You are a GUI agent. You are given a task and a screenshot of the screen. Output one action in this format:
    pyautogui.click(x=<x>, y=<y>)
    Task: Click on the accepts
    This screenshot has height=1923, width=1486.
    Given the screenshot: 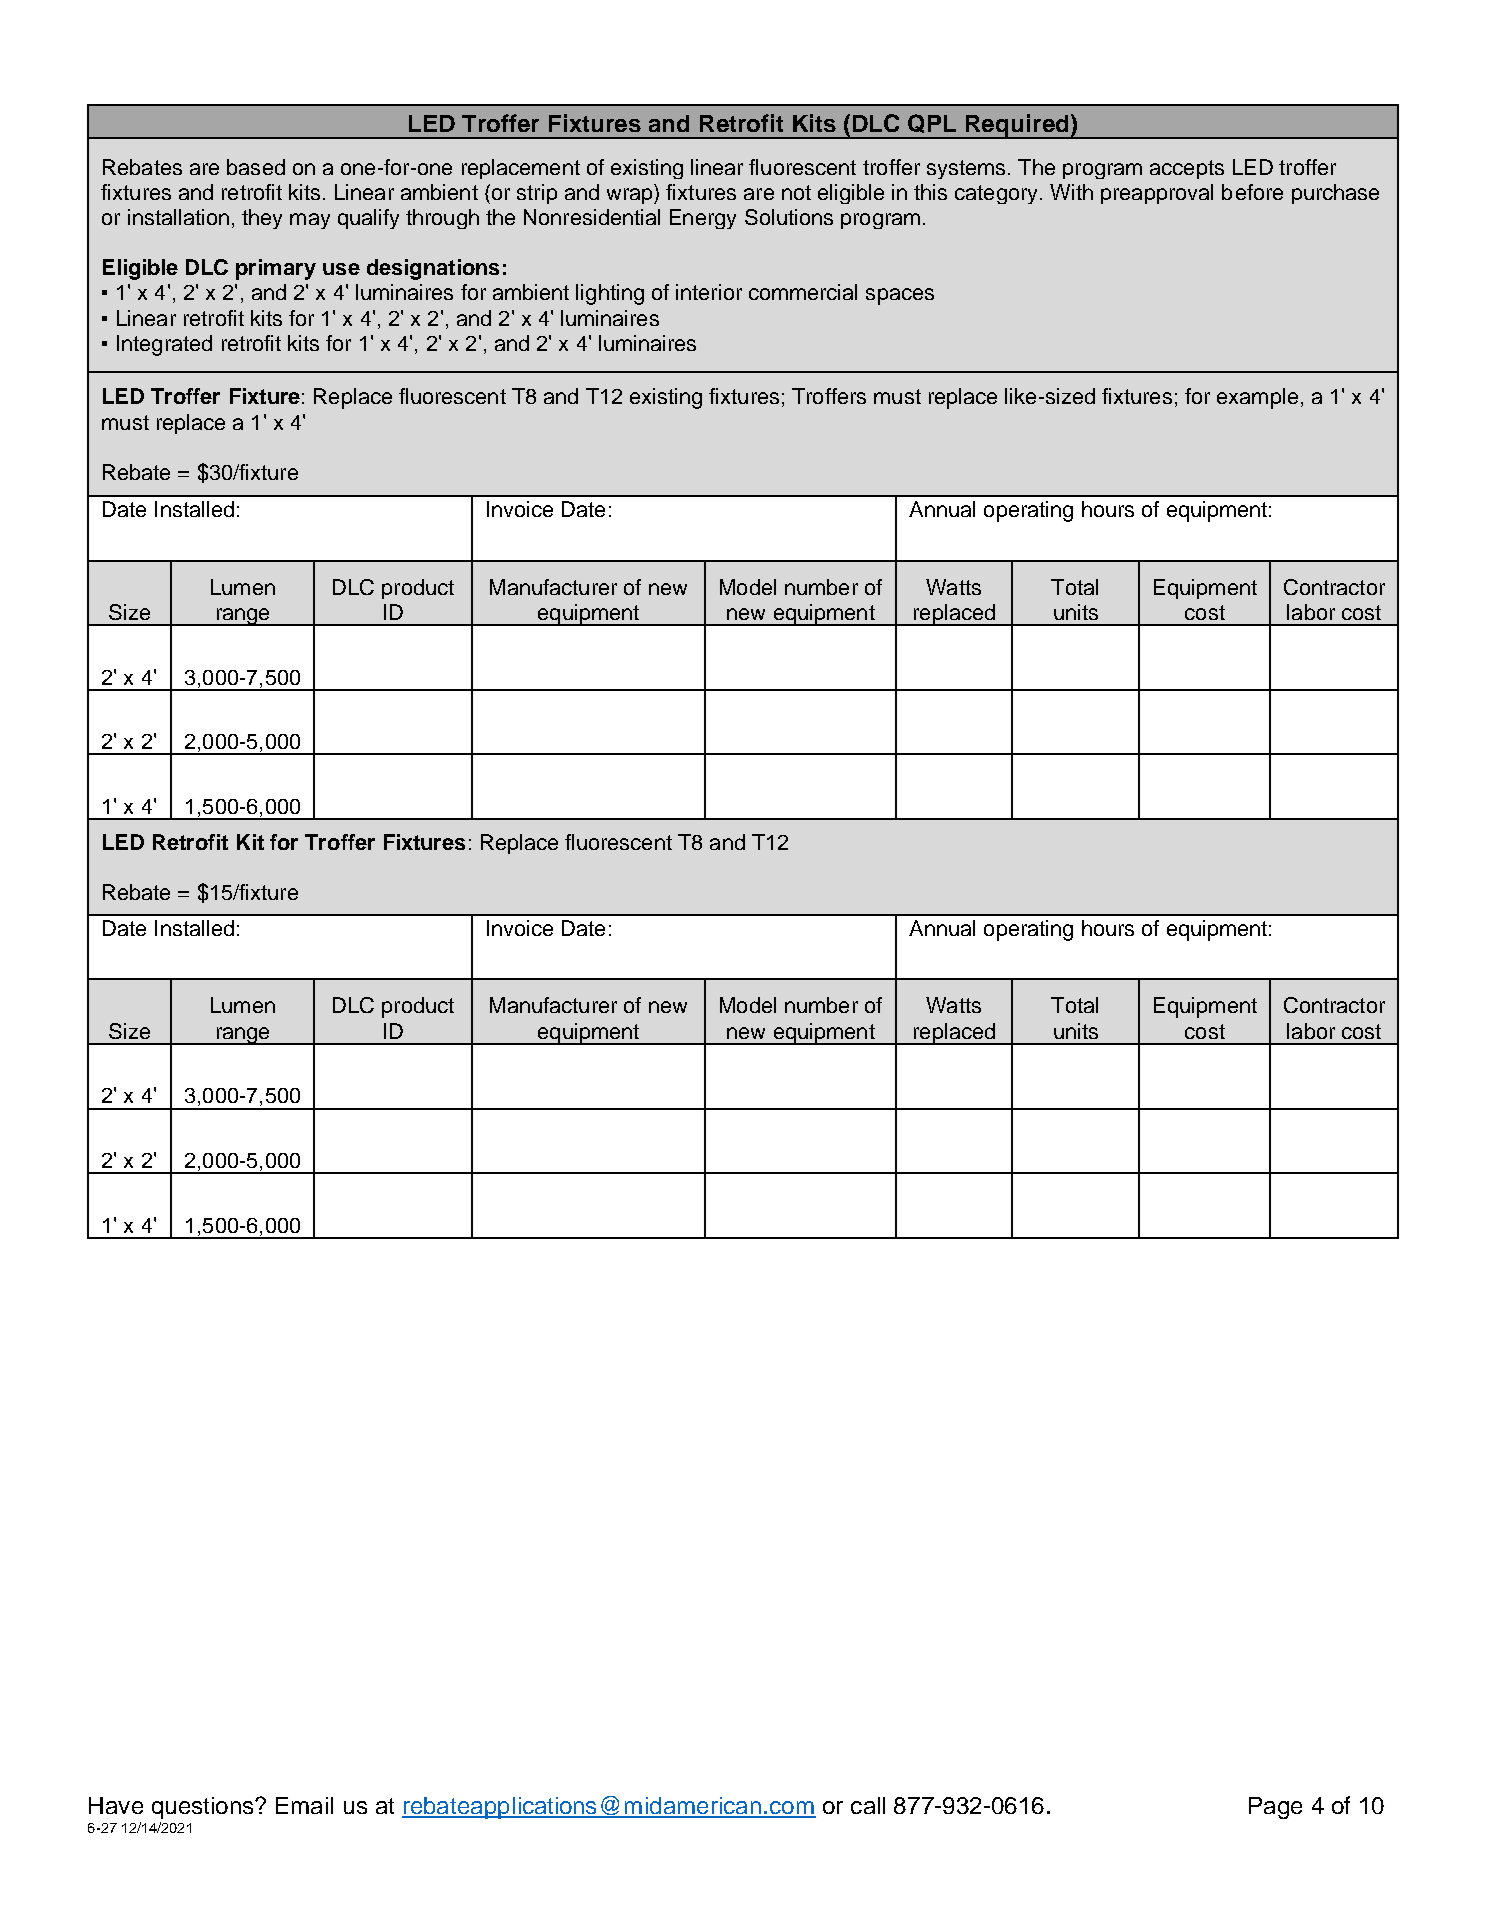 What is the action you would take?
    pyautogui.click(x=1187, y=169)
